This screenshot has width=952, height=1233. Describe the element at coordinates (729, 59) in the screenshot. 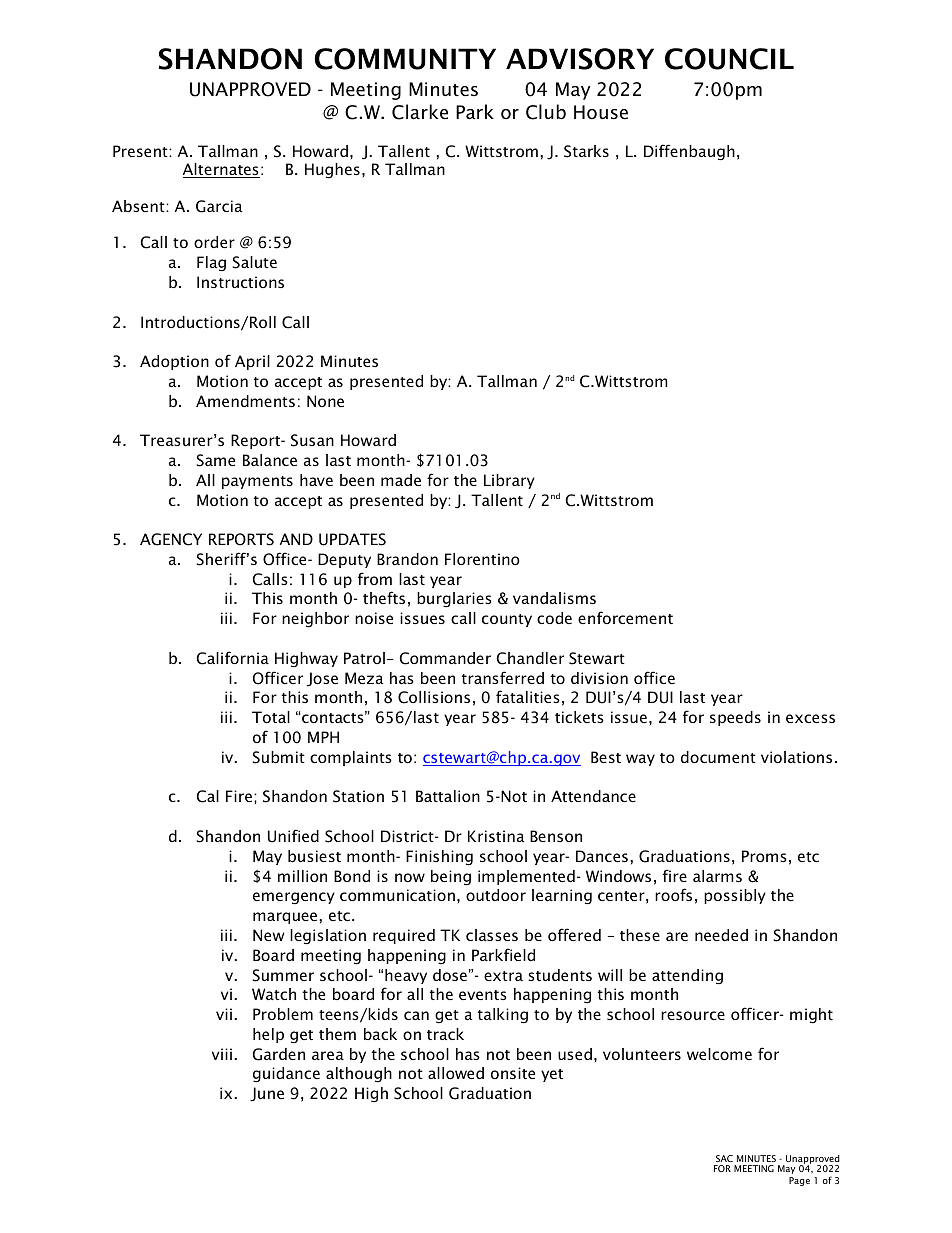

I see `COUNCIL` at that location.
